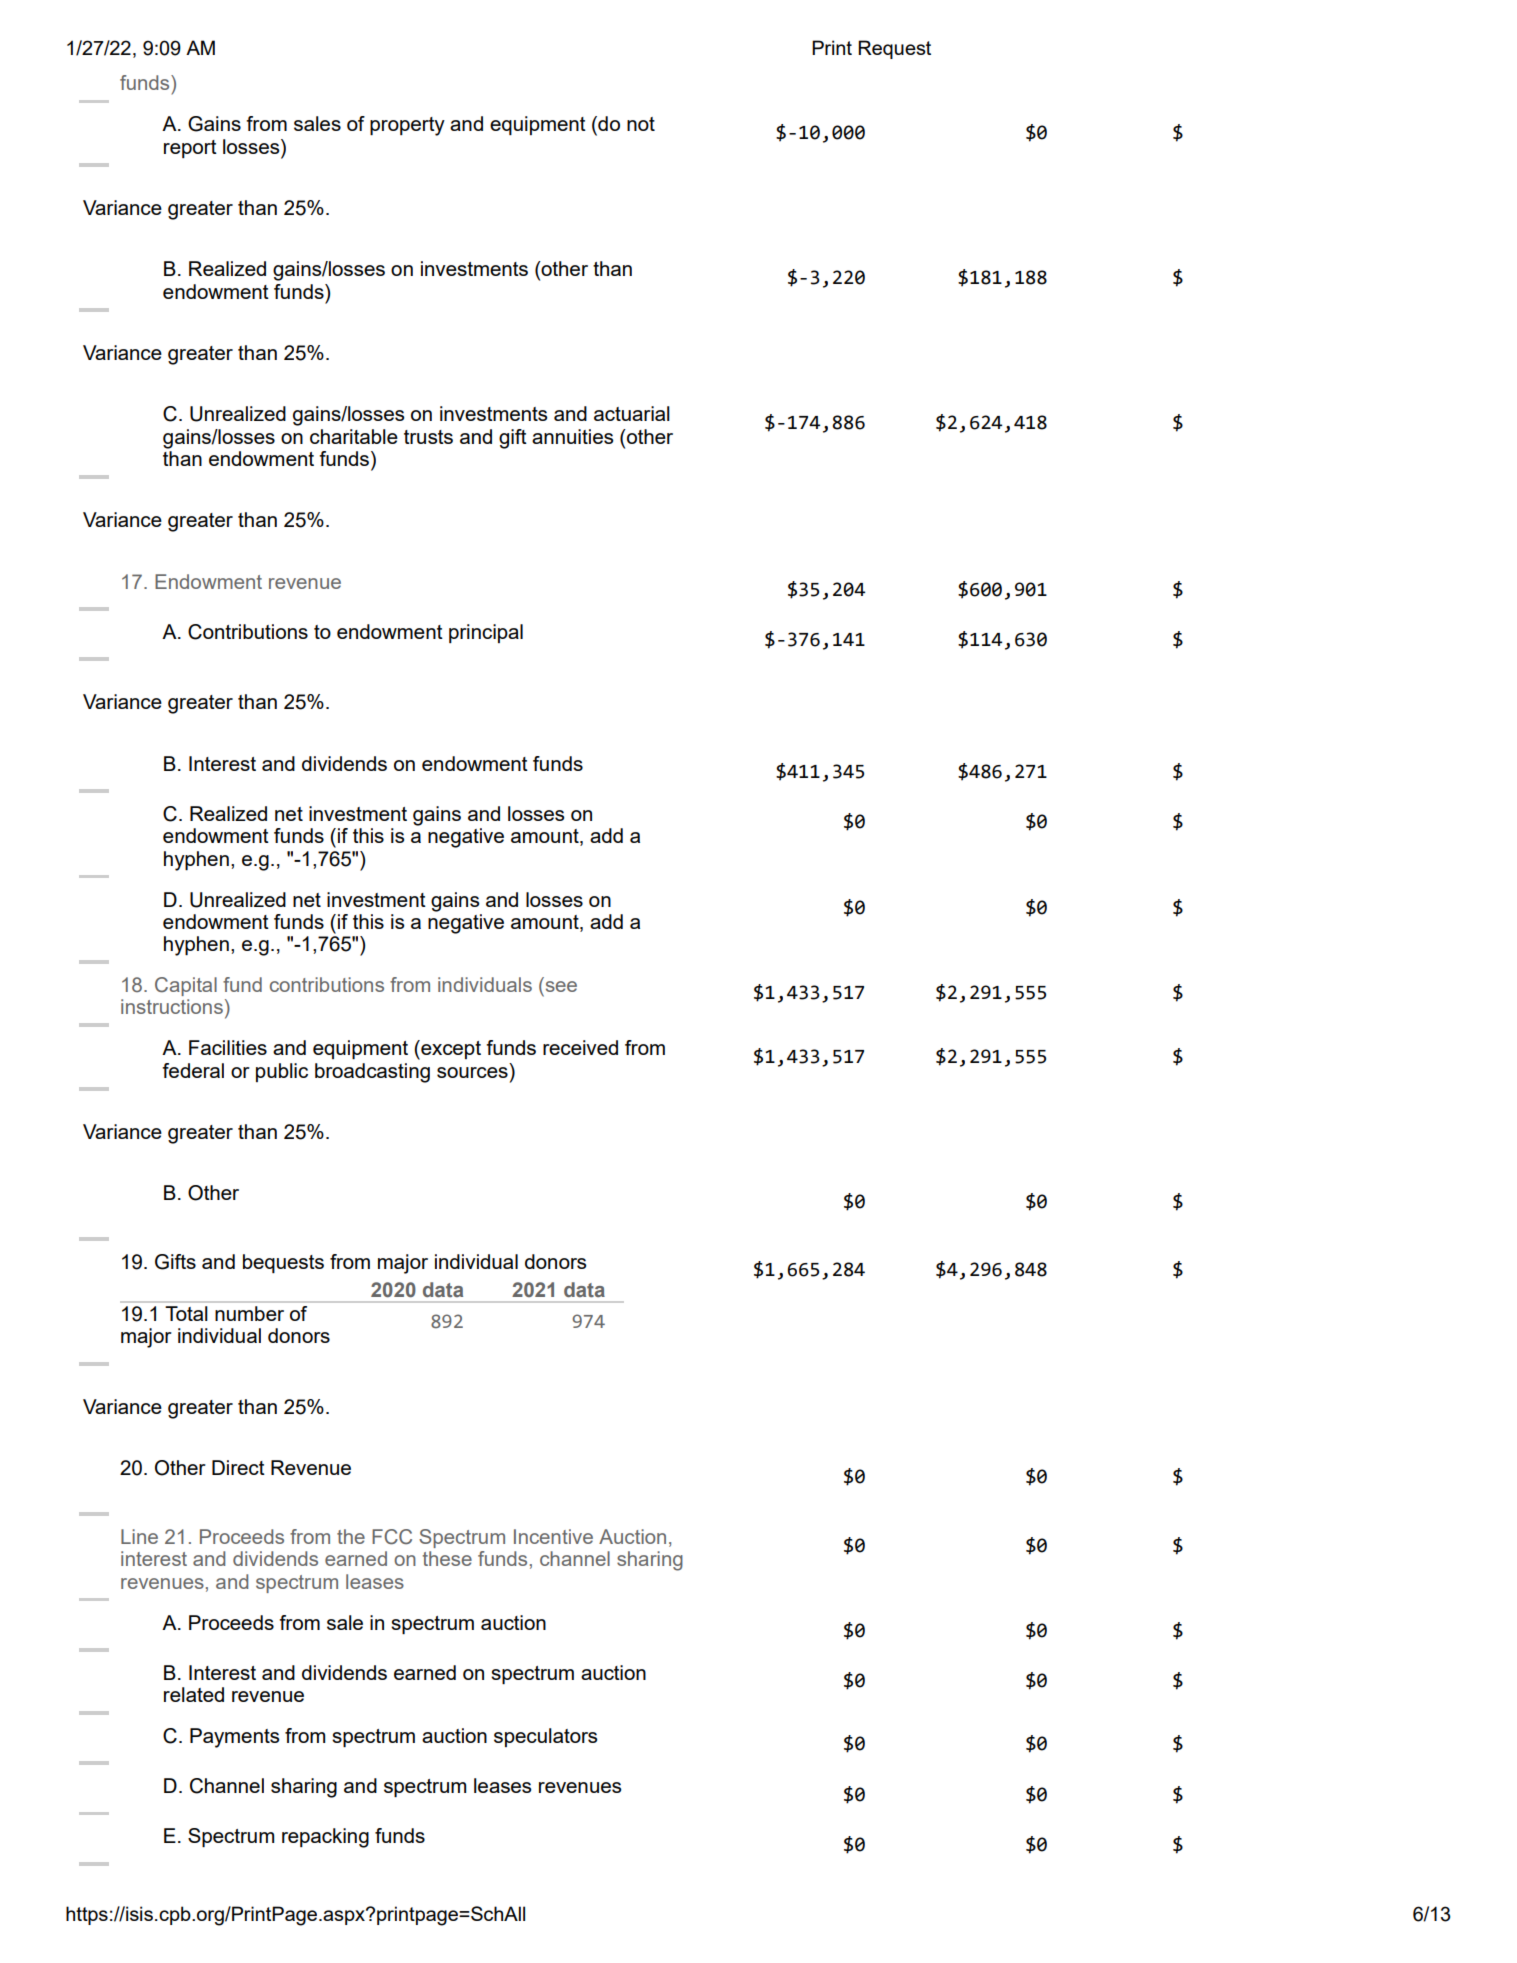 The height and width of the page is (1963, 1517). What do you see at coordinates (407, 126) in the page?
I see `property` at bounding box center [407, 126].
